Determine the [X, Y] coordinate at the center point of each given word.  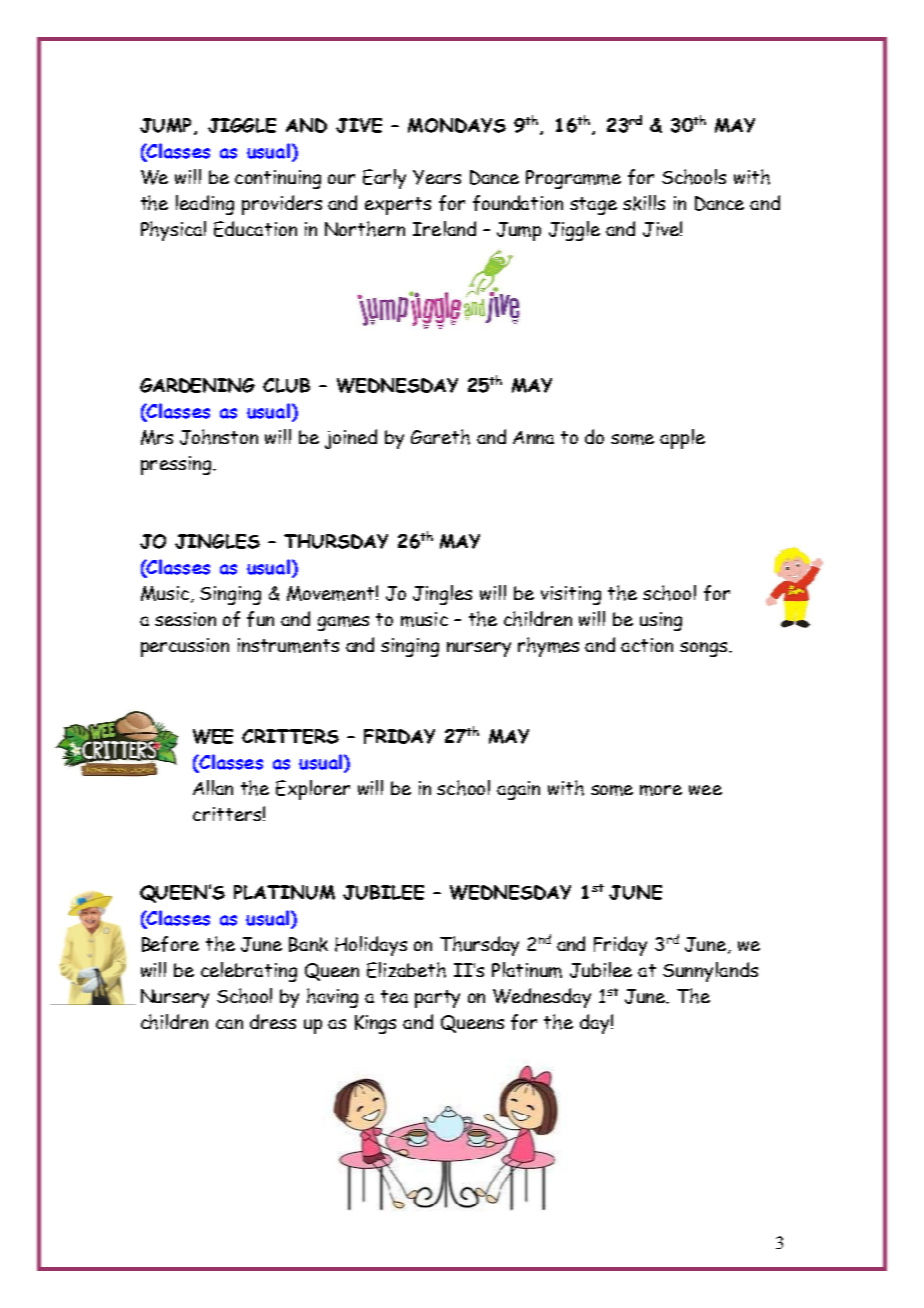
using [661, 621]
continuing [278, 179]
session [185, 619]
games [343, 623]
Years [437, 177]
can [229, 1024]
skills [644, 203]
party [437, 999]
